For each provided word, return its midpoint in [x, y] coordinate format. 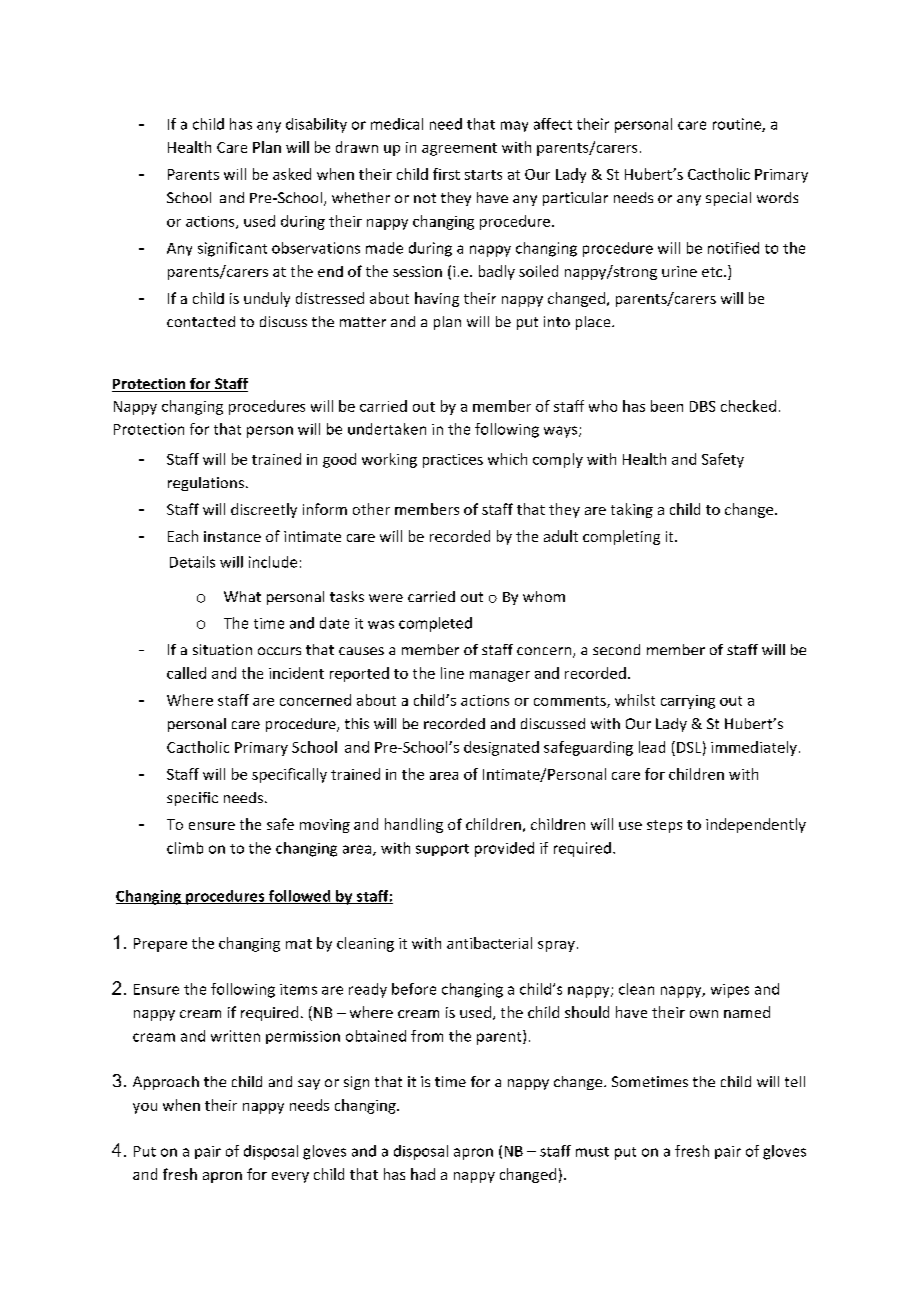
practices [453, 461]
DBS [702, 406]
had [423, 1174]
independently [756, 825]
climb [185, 848]
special [728, 199]
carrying [688, 702]
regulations [206, 484]
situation [222, 649]
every [290, 1177]
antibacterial [489, 943]
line [452, 673]
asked [292, 174]
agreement [459, 149]
